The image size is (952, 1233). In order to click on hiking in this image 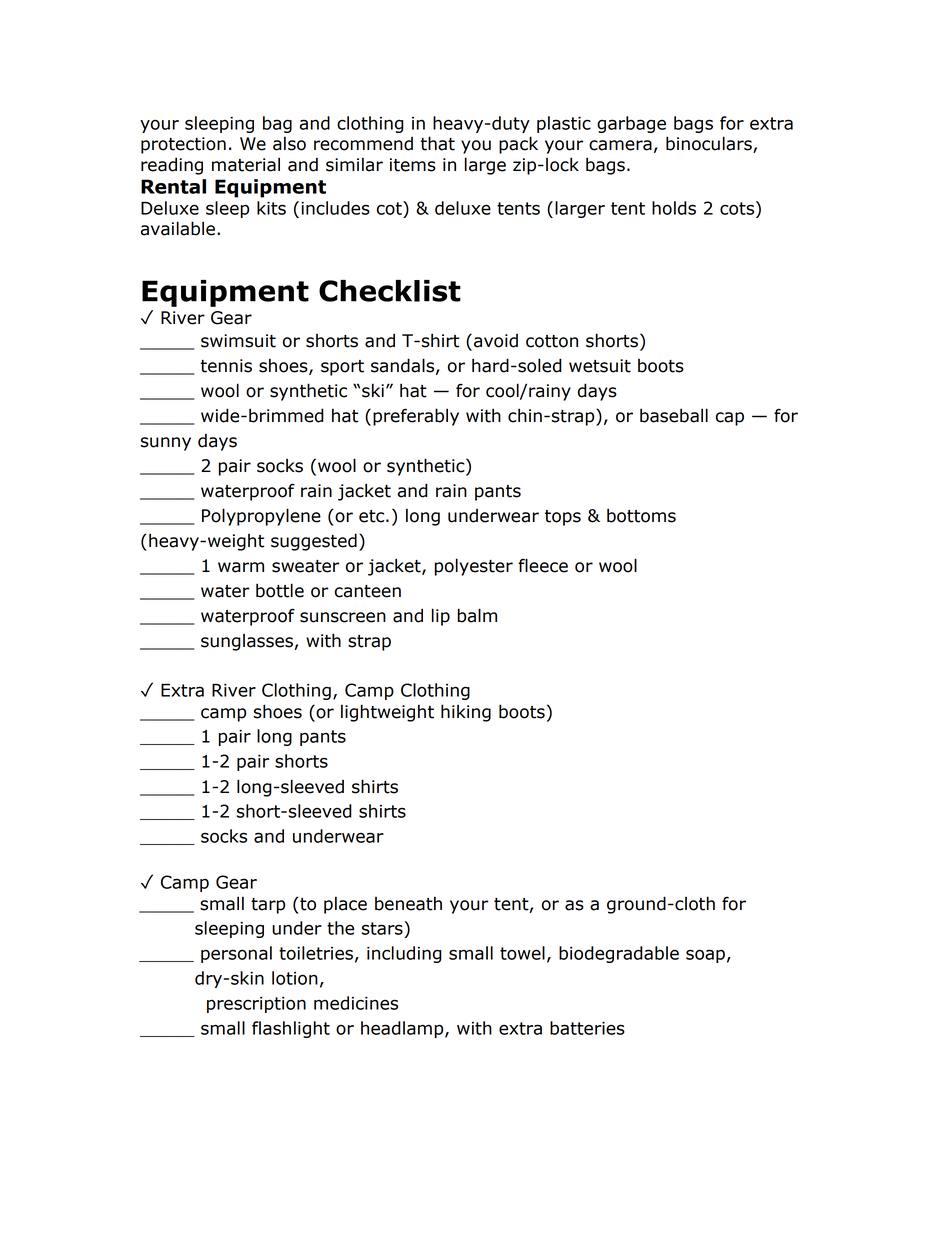, I will do `click(466, 713)`.
